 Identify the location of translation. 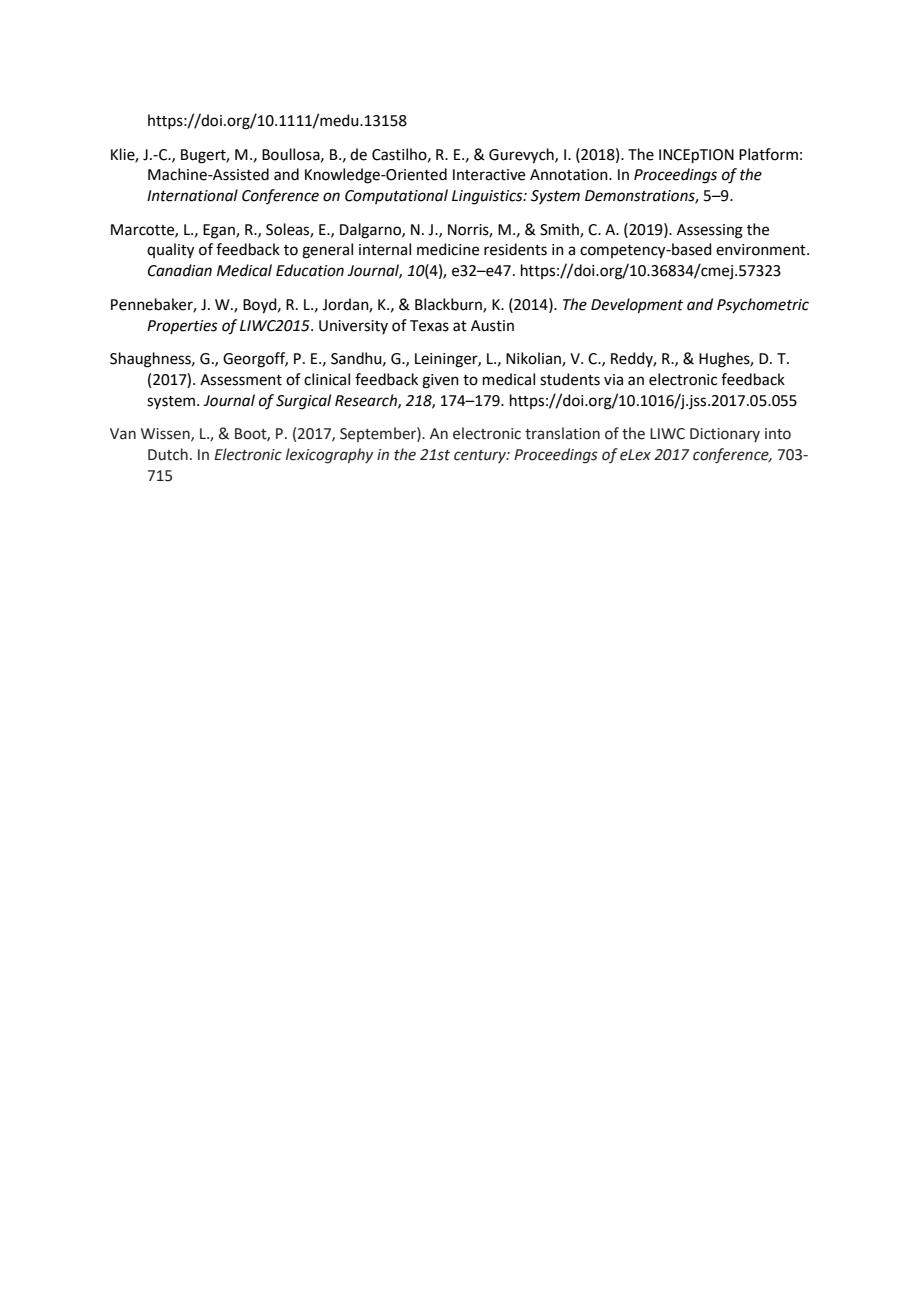
(562, 433).
